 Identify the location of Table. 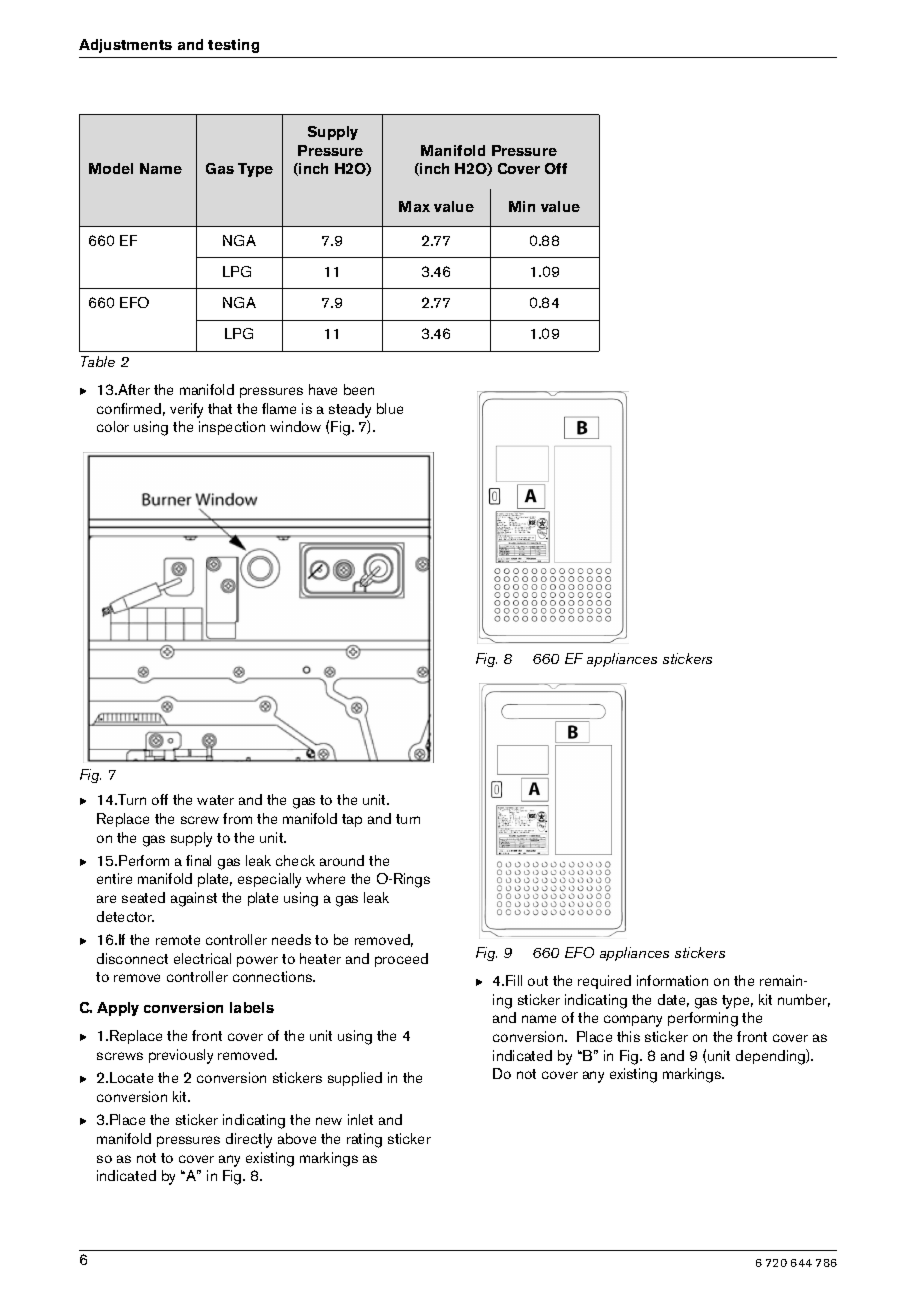
(98, 361).
